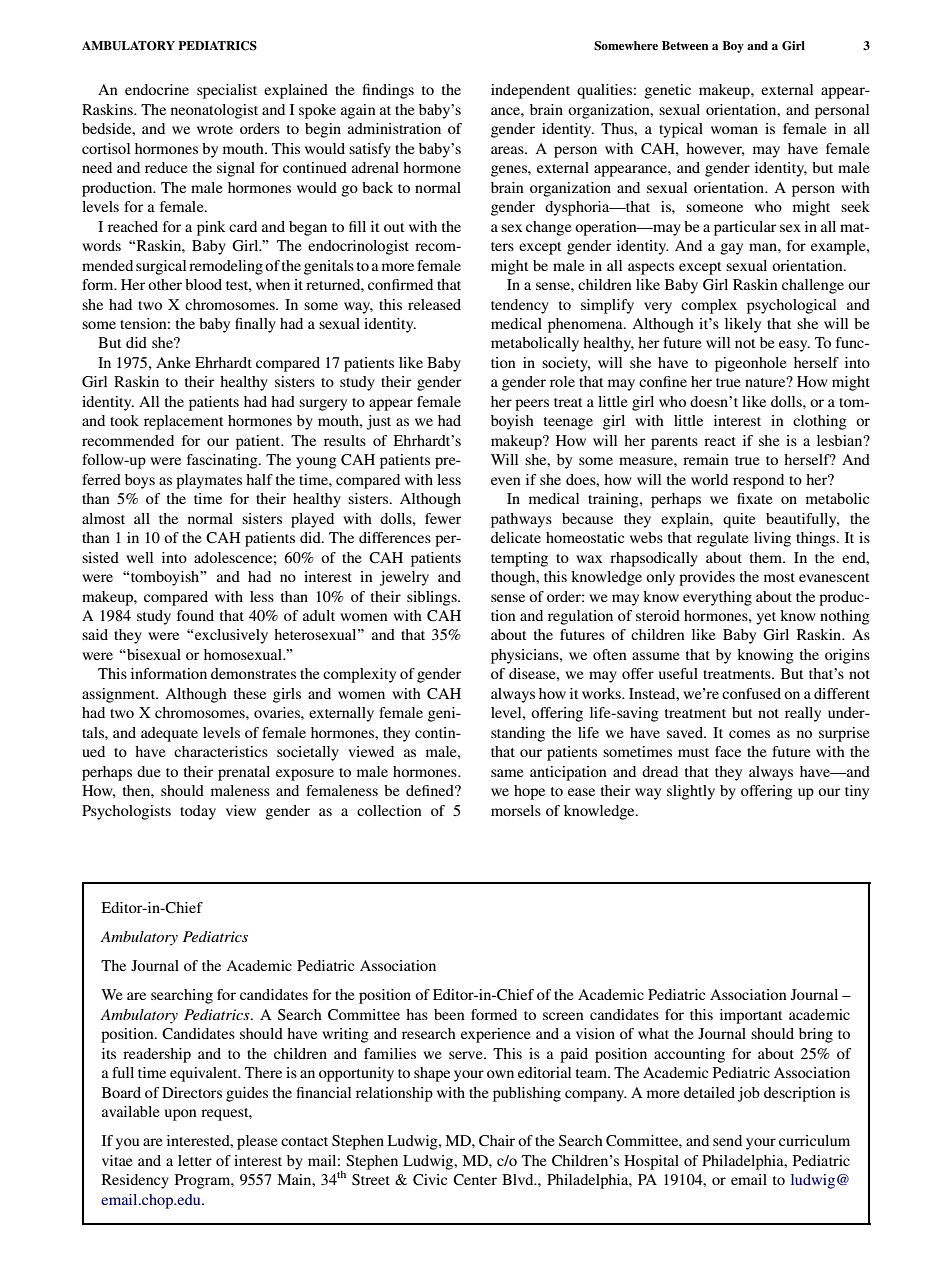  Describe the element at coordinates (530, 91) in the screenshot. I see `independent` at that location.
